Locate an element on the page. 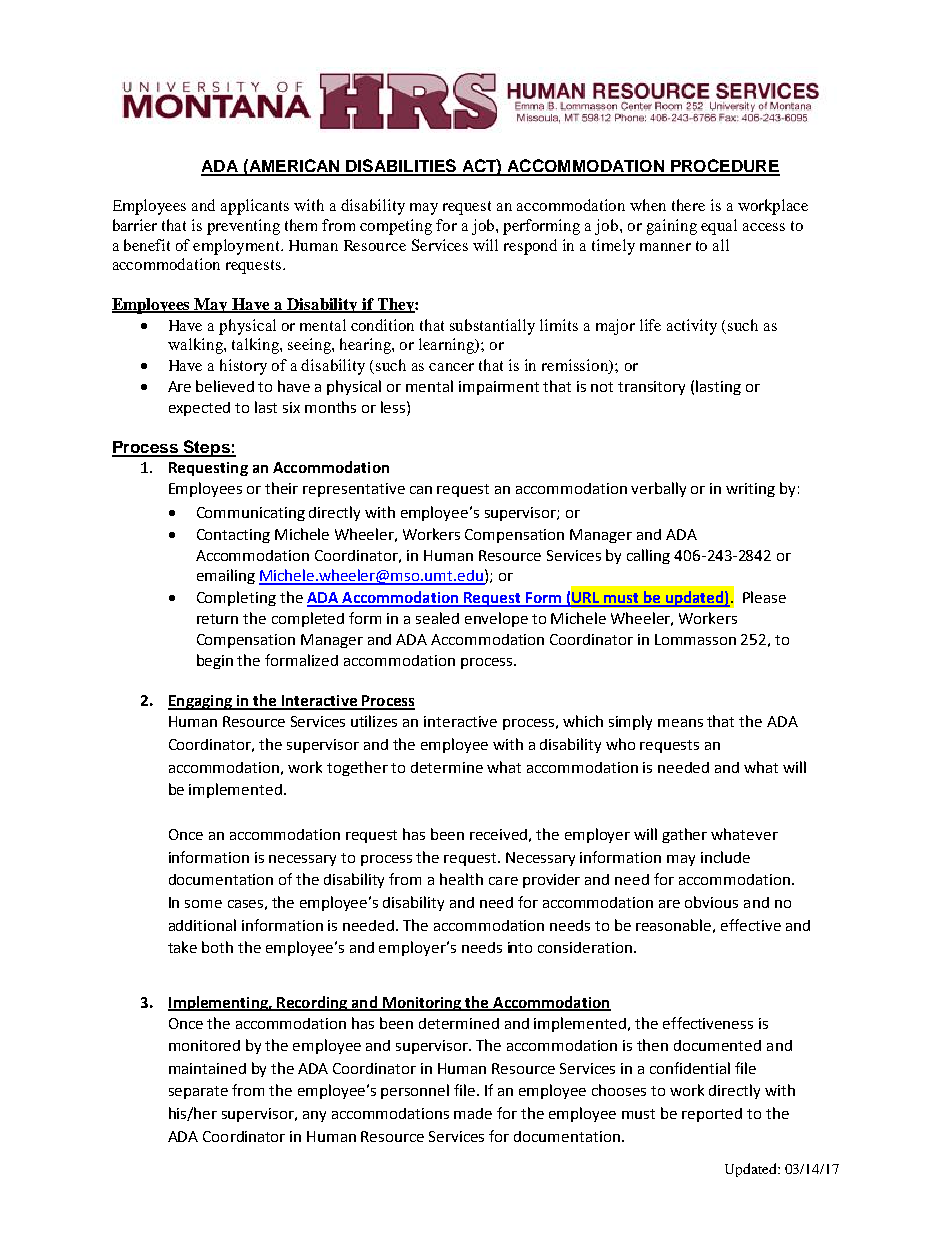 The image size is (952, 1233). there is located at coordinates (688, 205).
